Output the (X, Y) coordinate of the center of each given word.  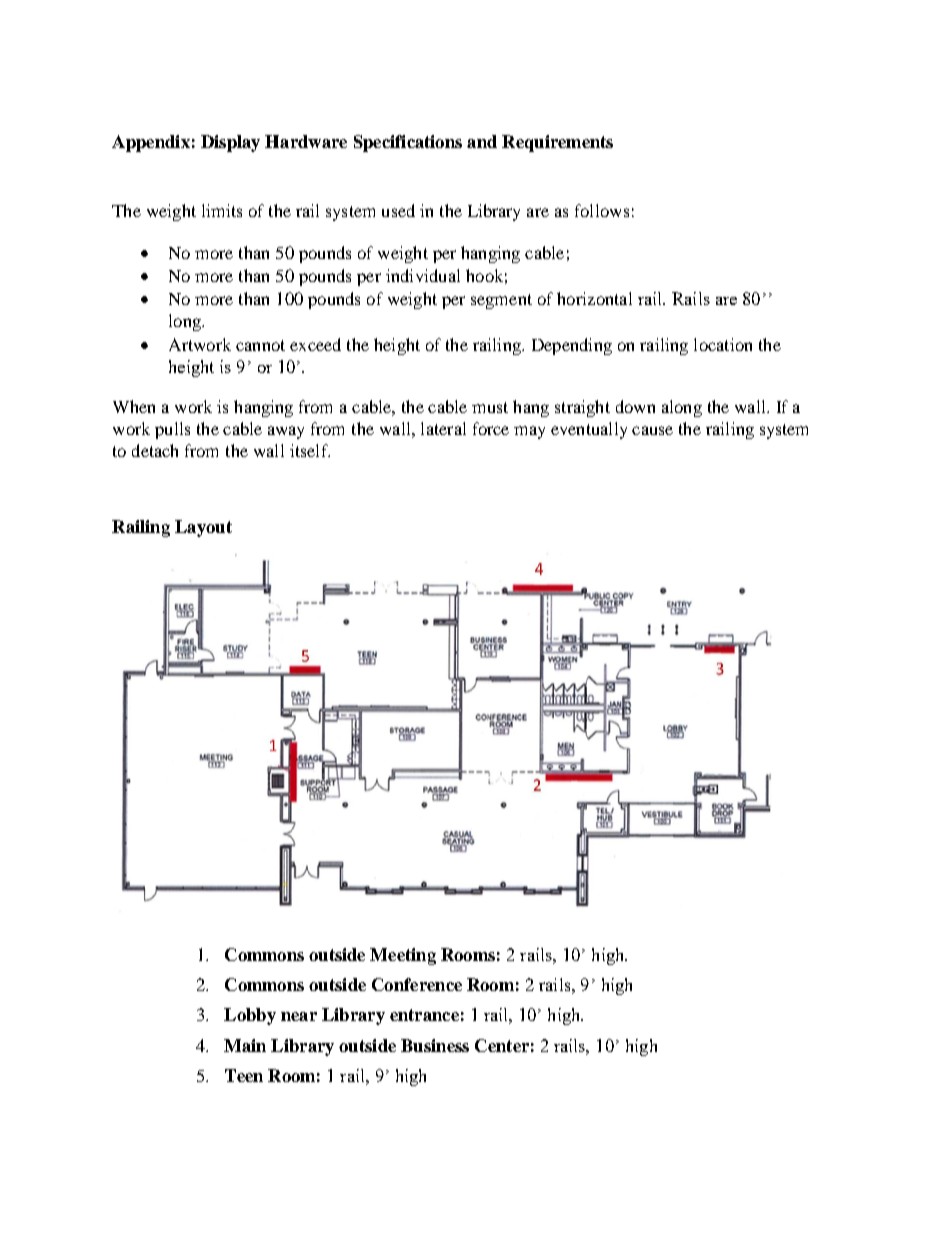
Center (502, 1045)
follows (602, 210)
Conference (417, 984)
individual (423, 275)
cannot (260, 345)
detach (155, 450)
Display (230, 143)
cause (652, 430)
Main (245, 1045)
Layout (203, 528)
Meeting (403, 956)
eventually (589, 430)
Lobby (250, 1016)
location (723, 344)
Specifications (408, 143)
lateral (443, 428)
